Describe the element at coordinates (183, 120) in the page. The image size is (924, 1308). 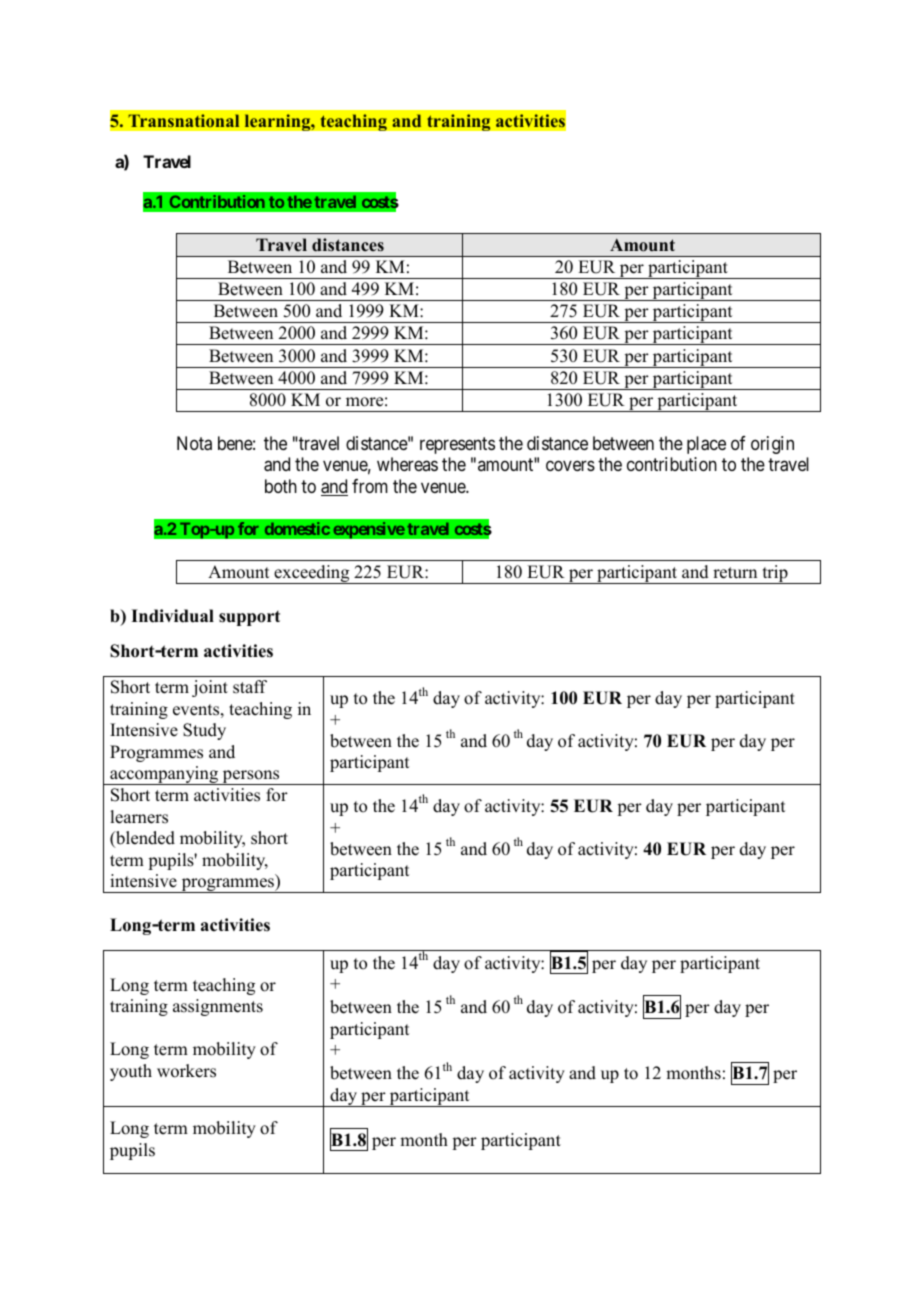
I see `Transnational` at that location.
